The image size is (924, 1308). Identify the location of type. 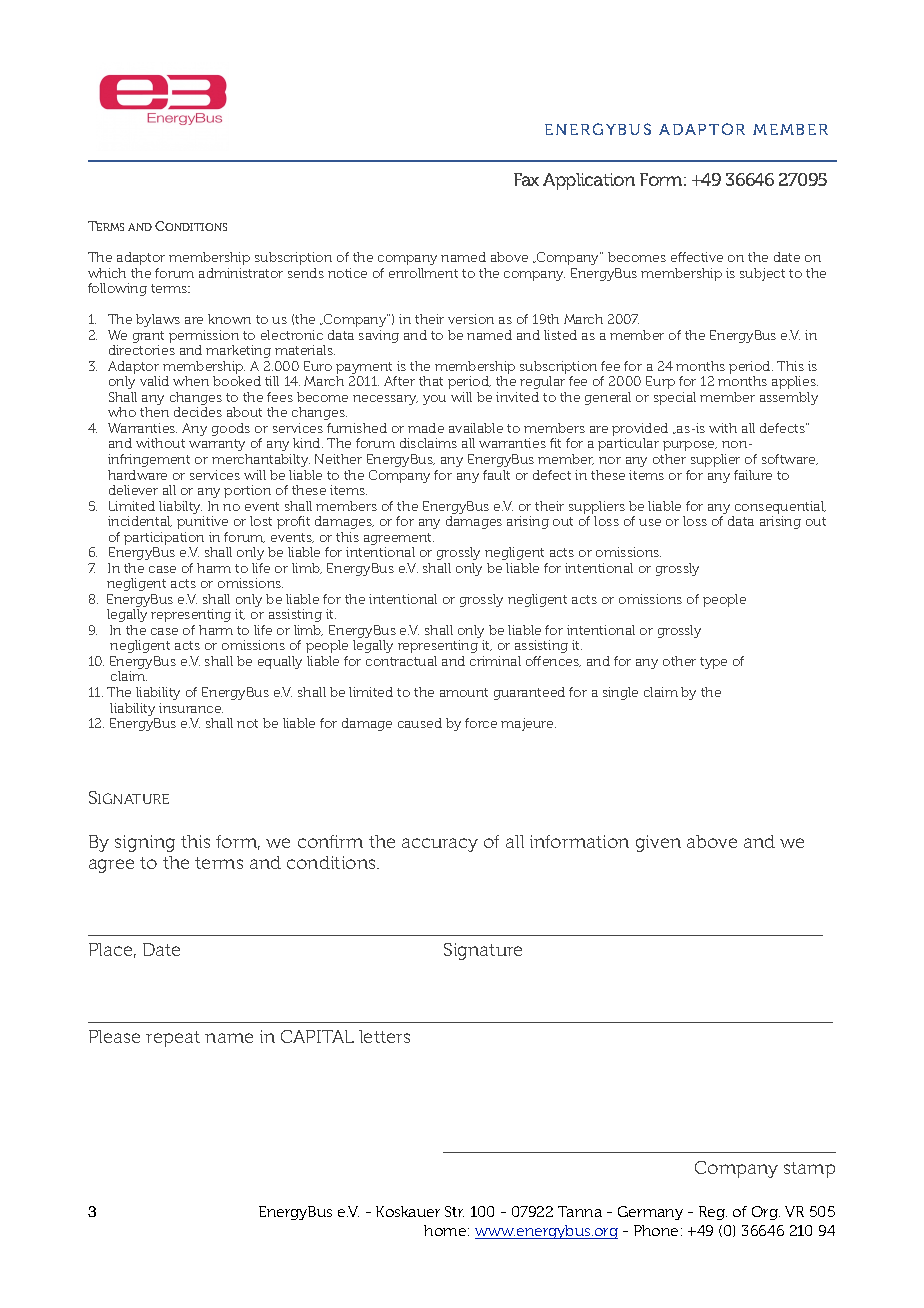
(713, 663).
